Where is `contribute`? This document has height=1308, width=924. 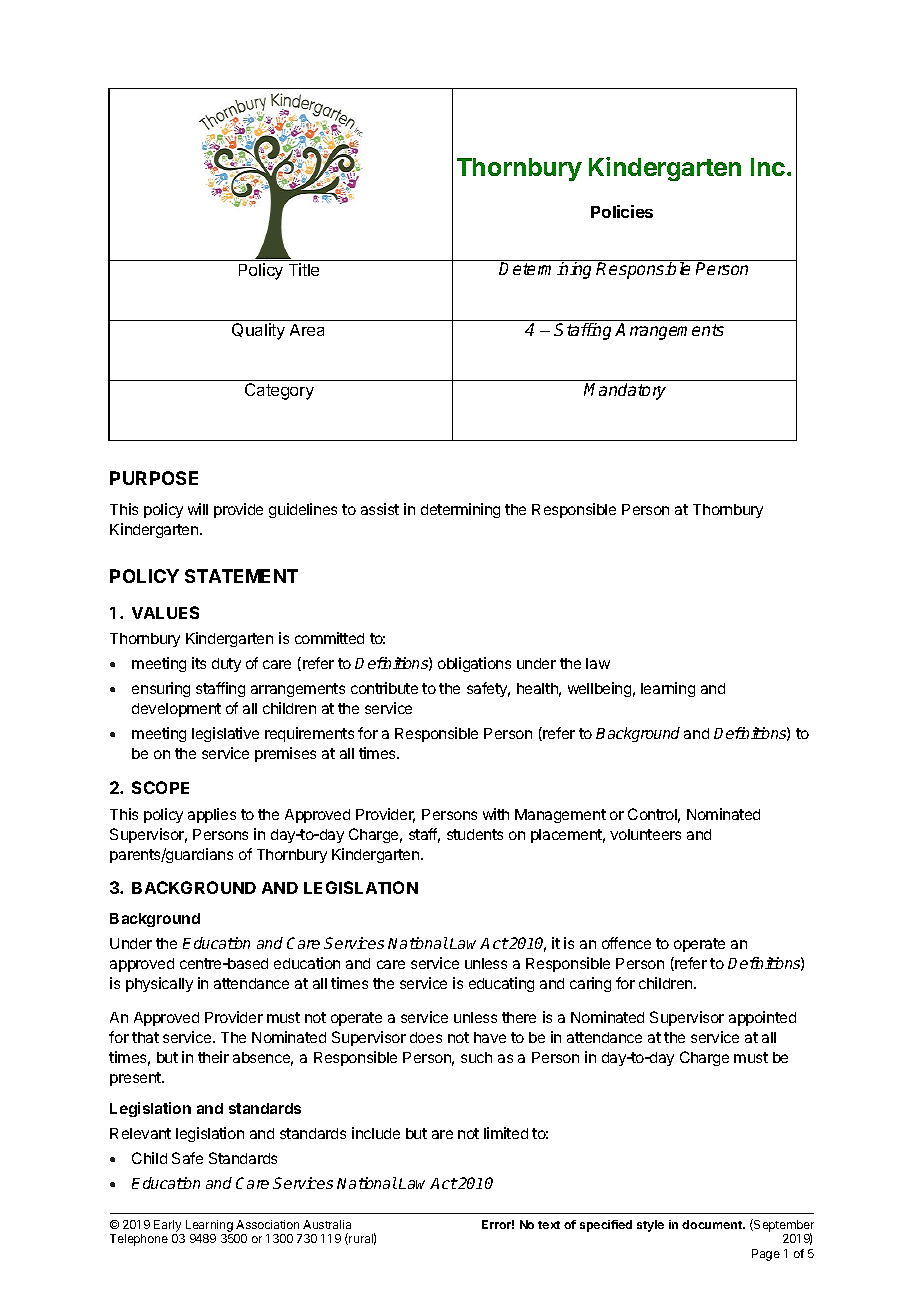 contribute is located at coordinates (384, 688).
